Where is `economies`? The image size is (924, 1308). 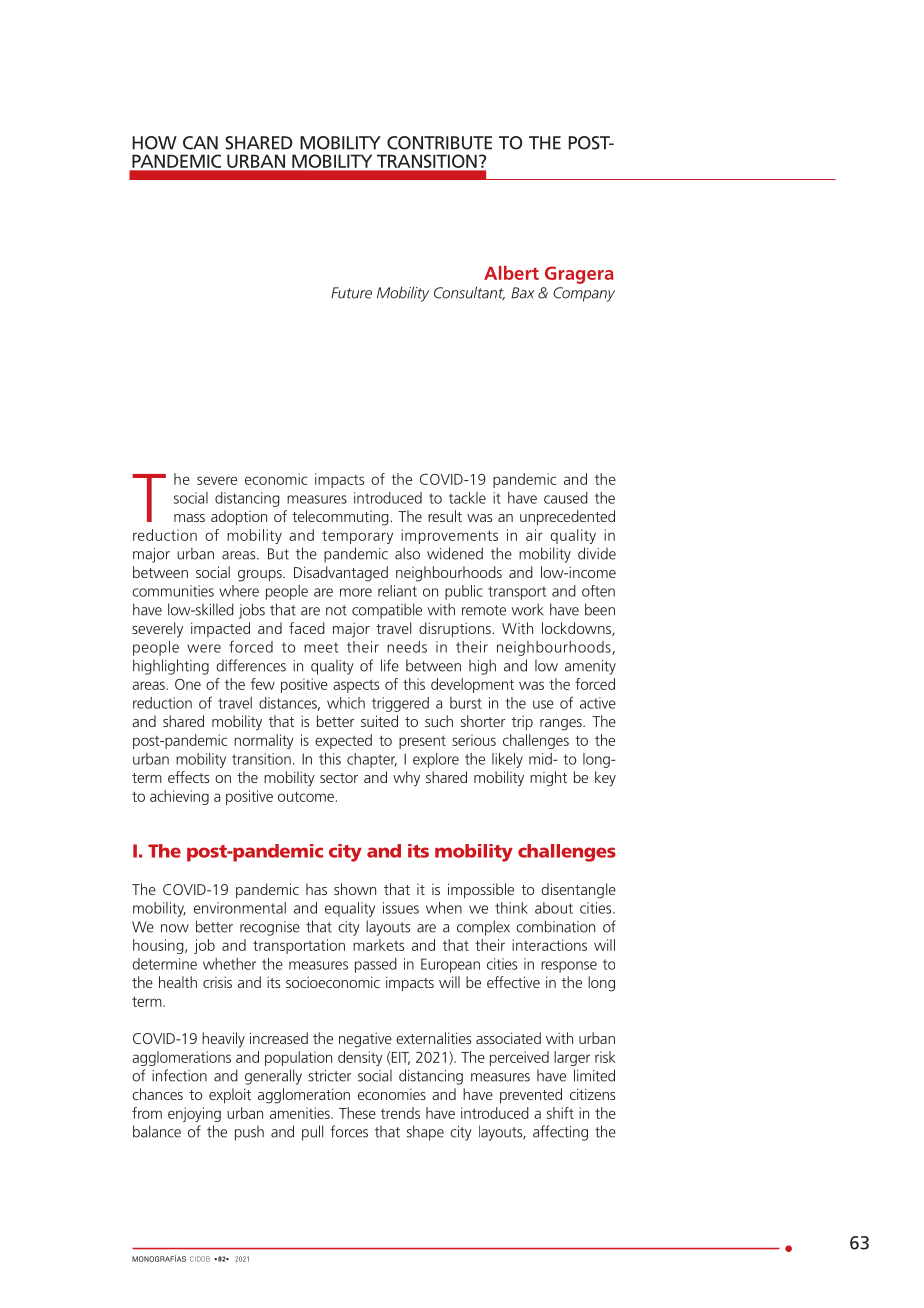 economies is located at coordinates (392, 1094).
